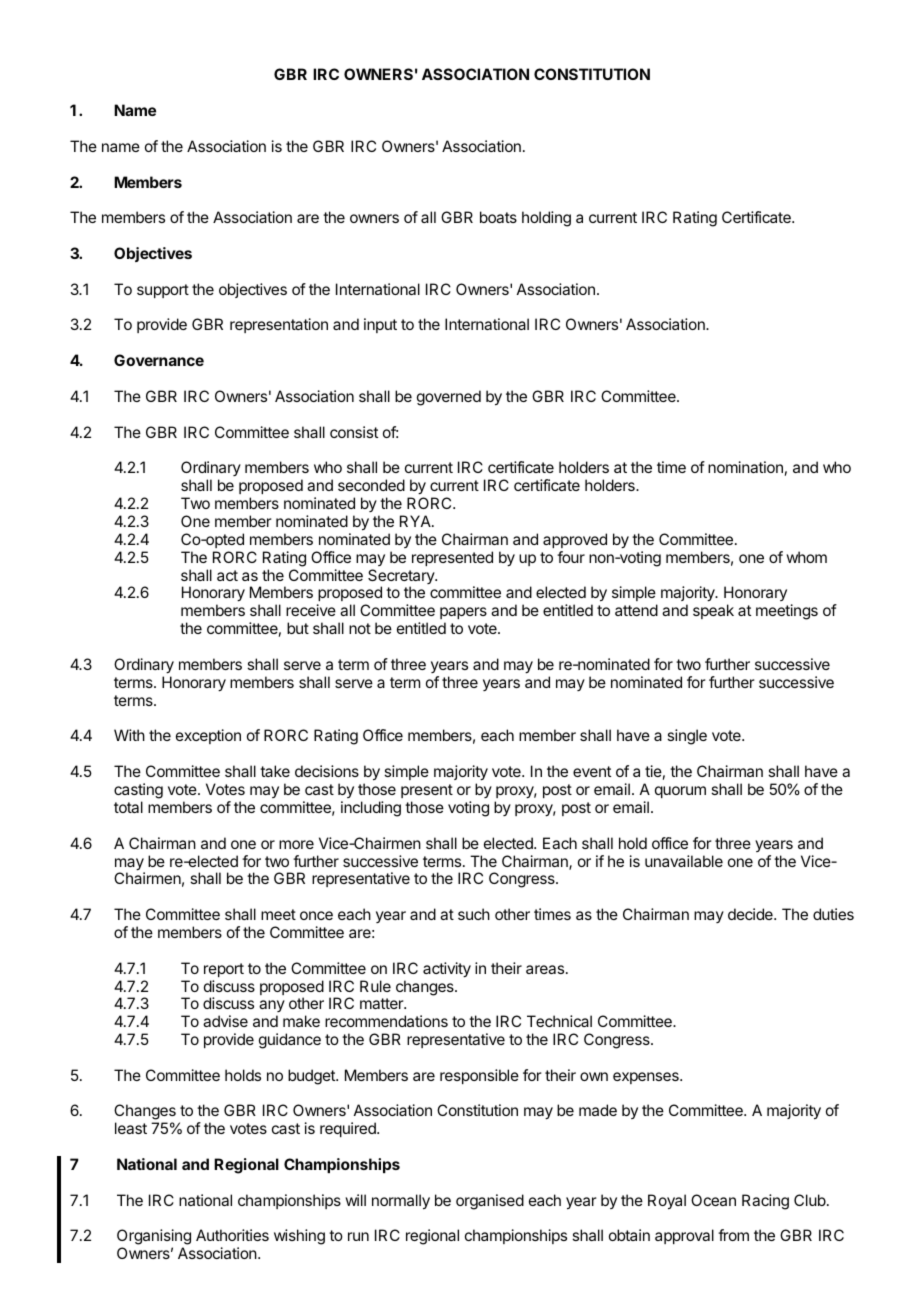 The width and height of the image is (924, 1308). What do you see at coordinates (371, 809) in the image?
I see `including` at bounding box center [371, 809].
